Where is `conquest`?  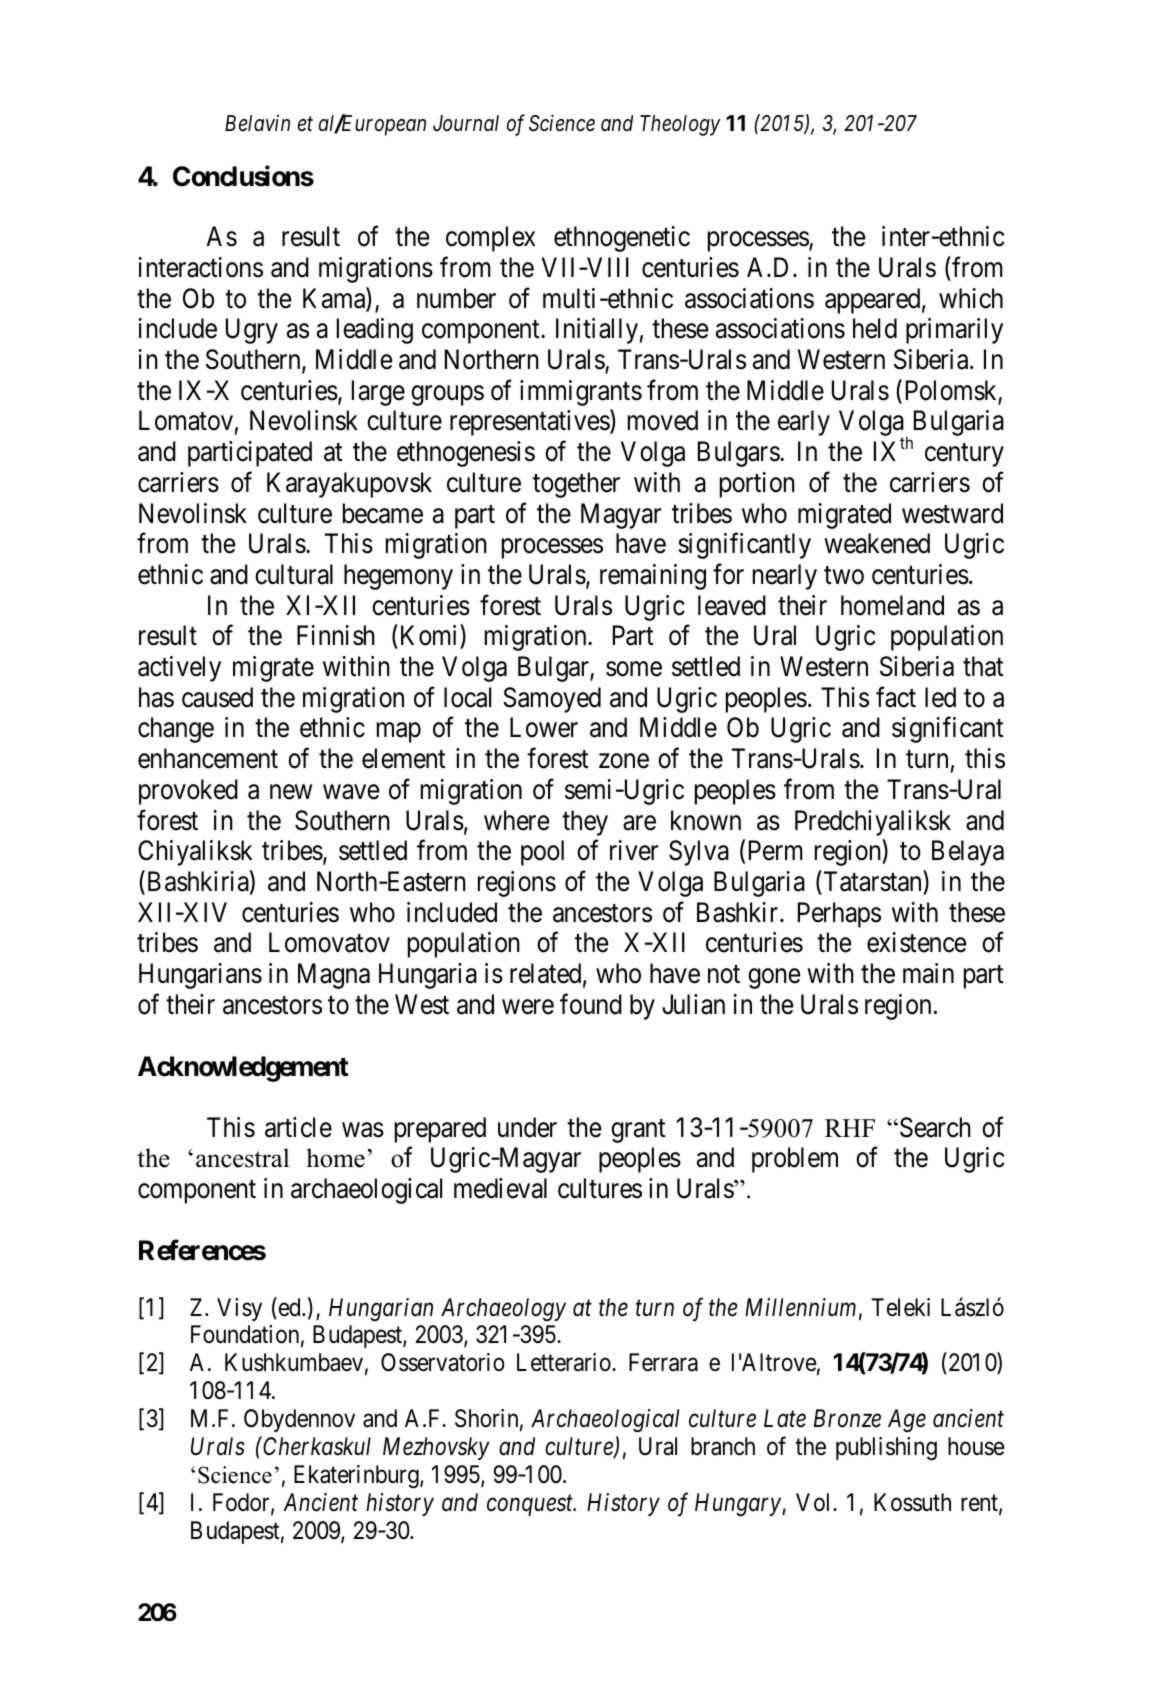 conquest is located at coordinates (531, 1506).
